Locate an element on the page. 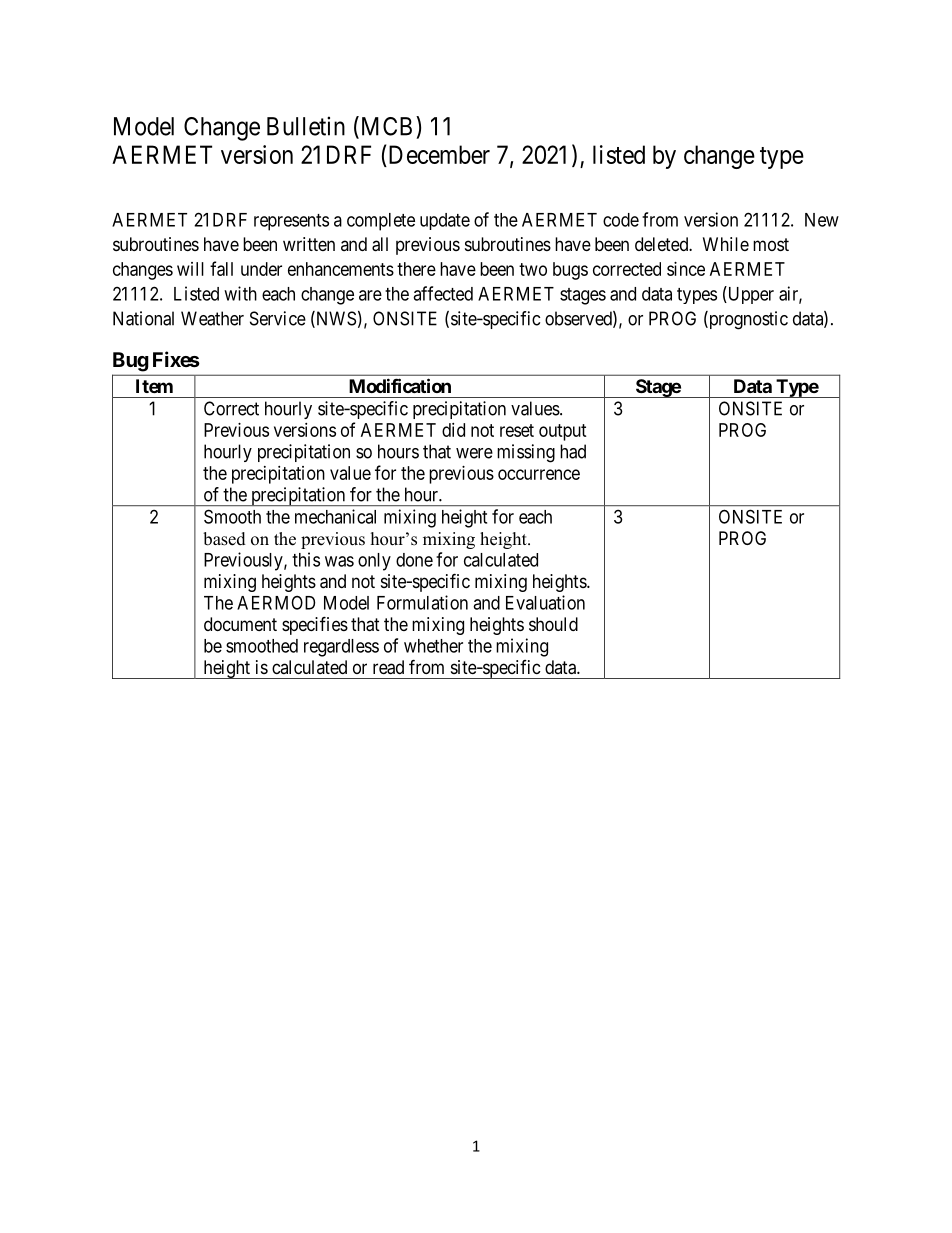 The height and width of the image is (1233, 952). December is located at coordinates (438, 156).
